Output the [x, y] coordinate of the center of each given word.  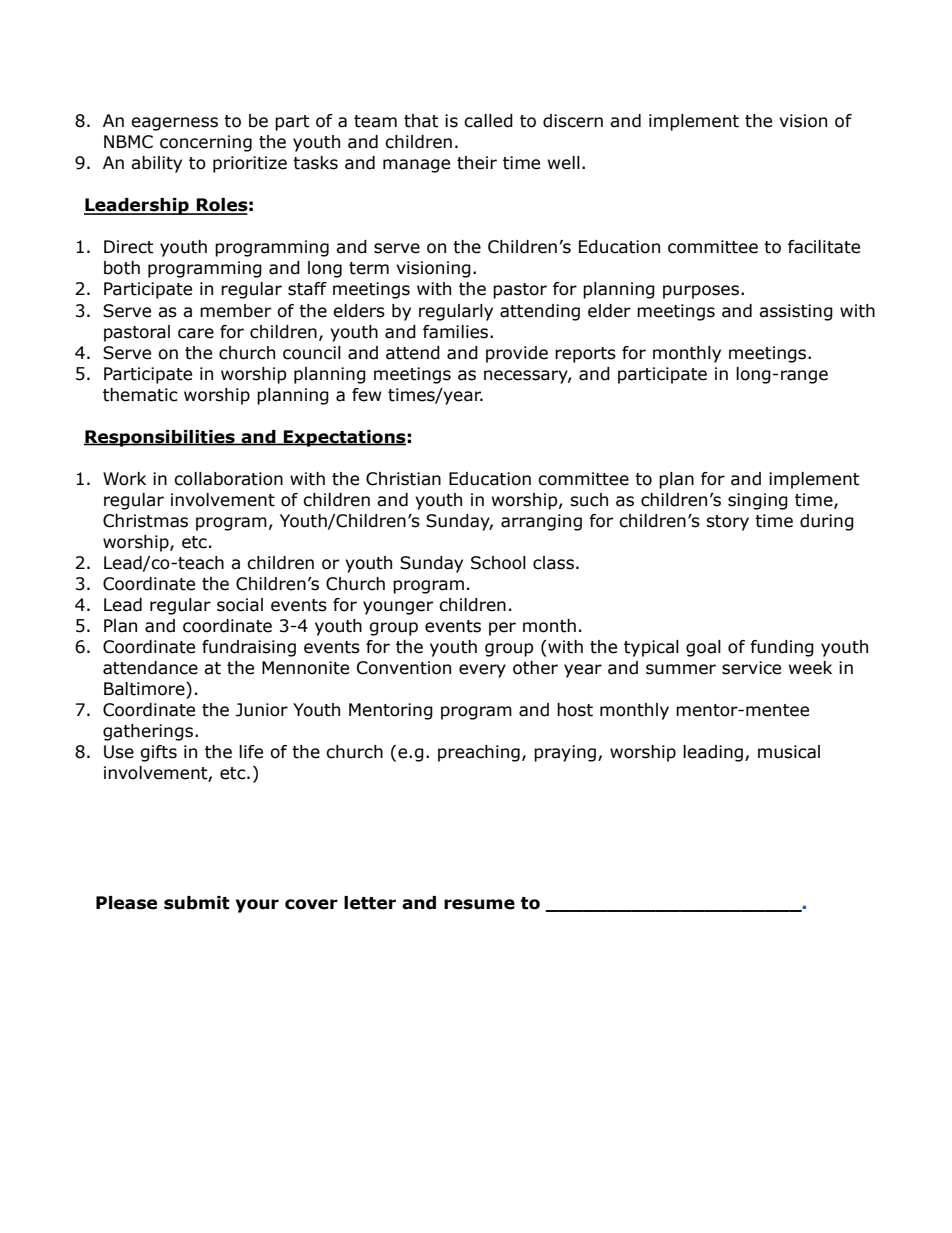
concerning [206, 143]
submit [197, 903]
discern [573, 121]
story [727, 523]
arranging [541, 522]
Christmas [145, 521]
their [477, 163]
